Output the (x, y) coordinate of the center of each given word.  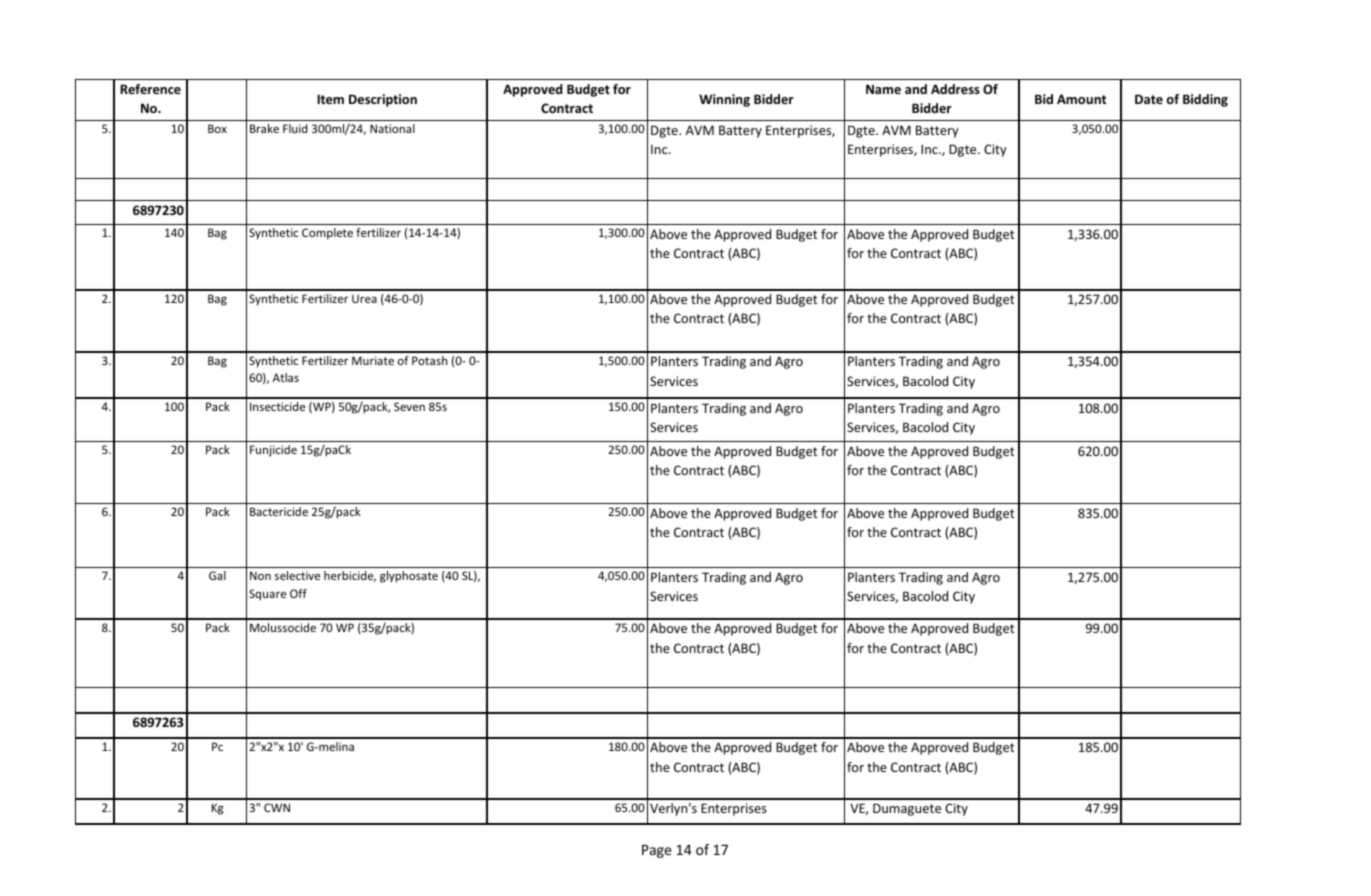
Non (260, 575)
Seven (409, 406)
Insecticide (277, 406)
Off (298, 593)
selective (297, 575)
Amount (1081, 99)
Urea (364, 298)
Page (657, 851)
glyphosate (409, 577)
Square (267, 595)
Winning (724, 100)
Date (1149, 99)
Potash (430, 360)
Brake (264, 128)
